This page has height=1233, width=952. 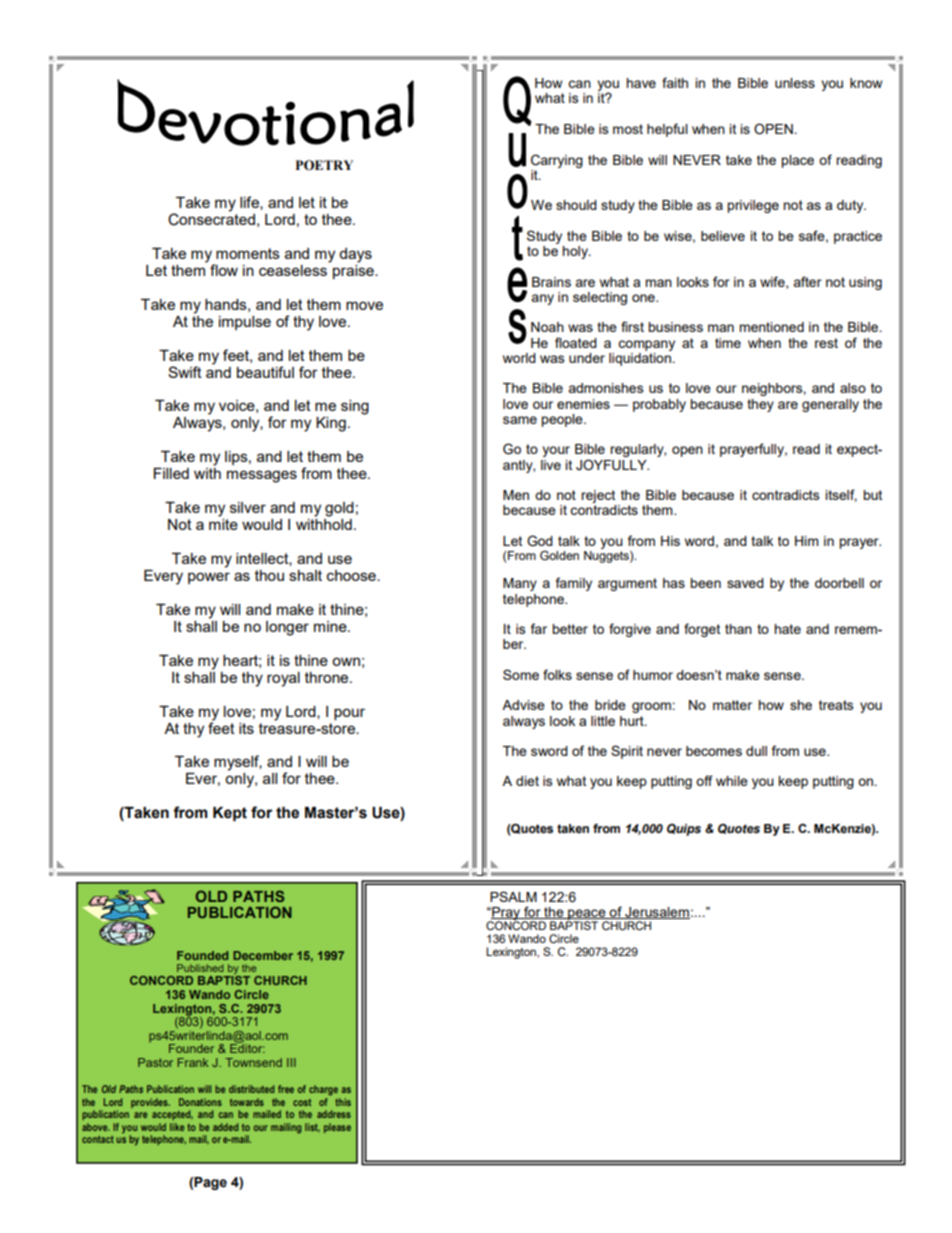 I want to click on this, so click(x=343, y=1102).
